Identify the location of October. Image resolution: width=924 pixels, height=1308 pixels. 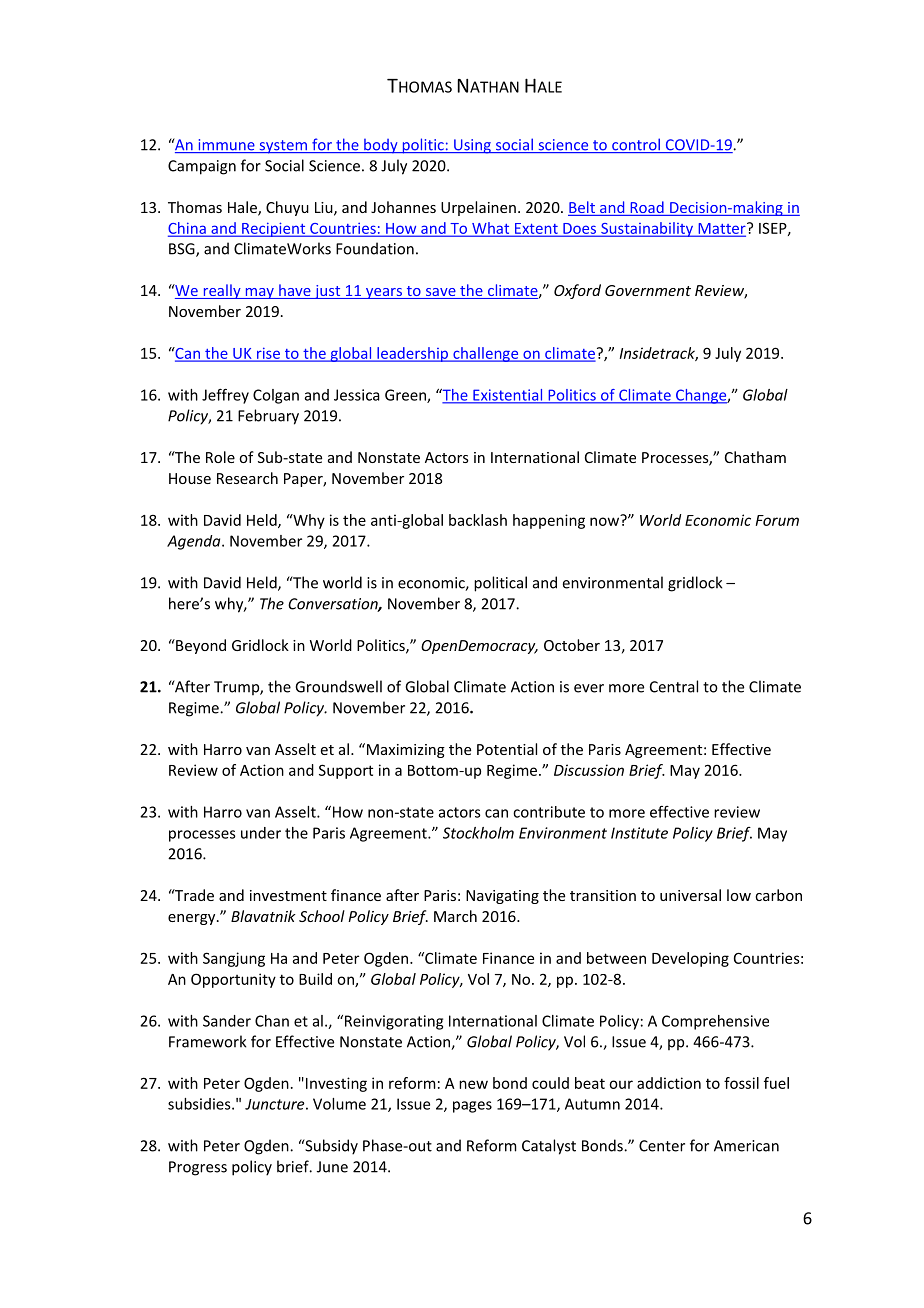
(572, 645).
